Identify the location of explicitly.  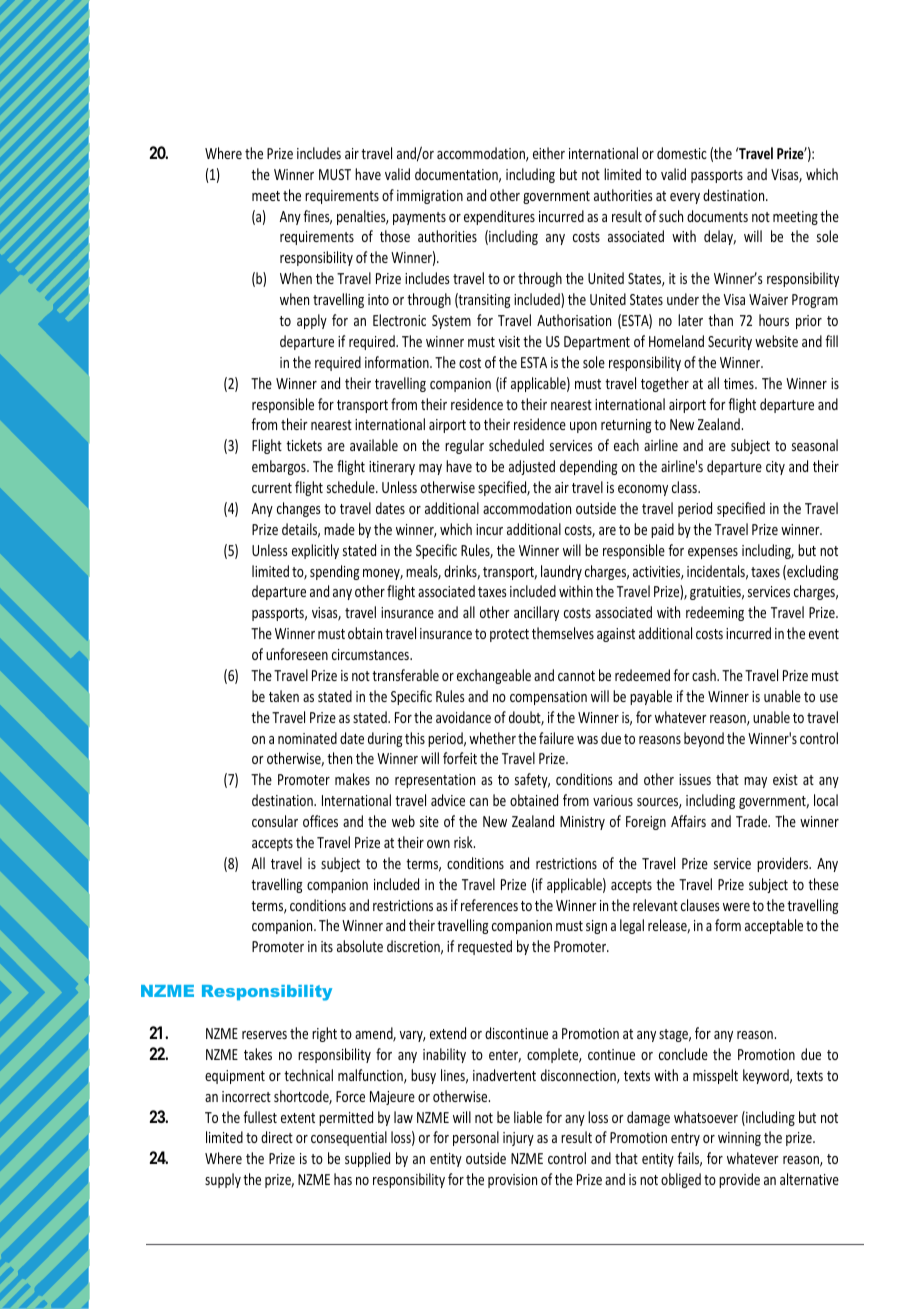
(315, 551).
